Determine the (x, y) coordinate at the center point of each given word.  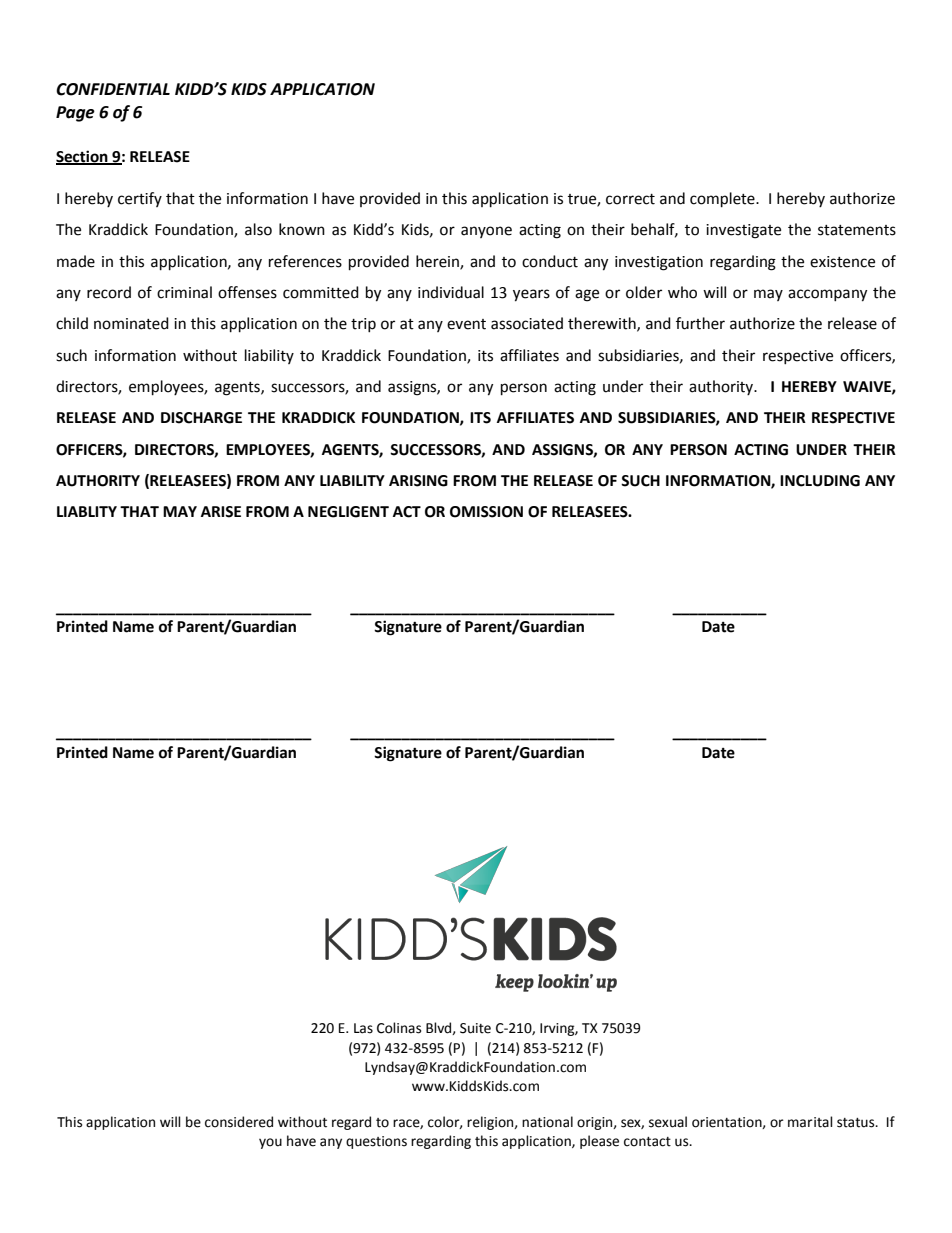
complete (723, 200)
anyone (486, 232)
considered (239, 1122)
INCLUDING (820, 481)
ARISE (221, 512)
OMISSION (486, 512)
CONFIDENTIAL (113, 89)
